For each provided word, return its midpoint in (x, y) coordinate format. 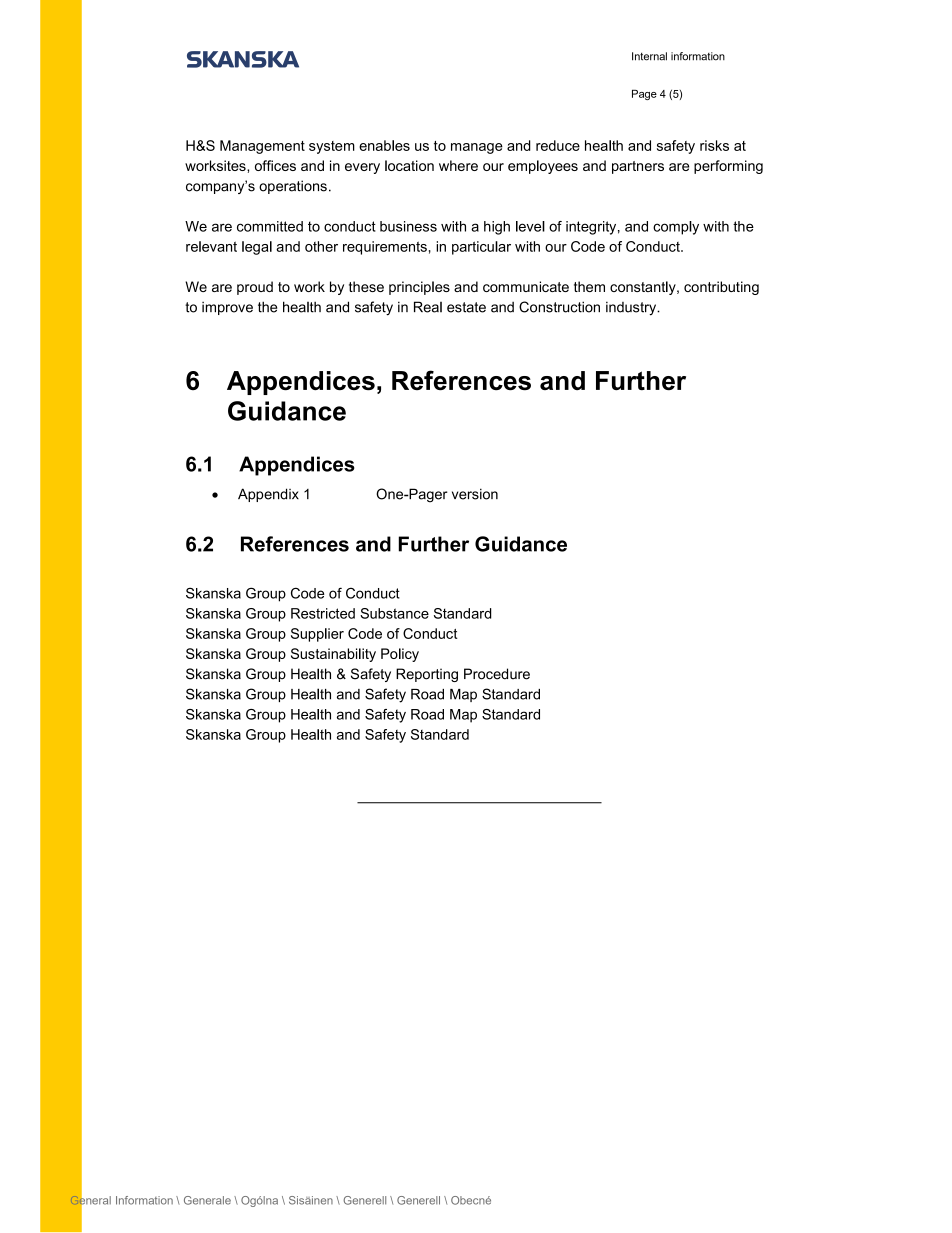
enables (384, 145)
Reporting (427, 675)
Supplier (317, 635)
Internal (649, 56)
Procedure (497, 674)
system (332, 147)
